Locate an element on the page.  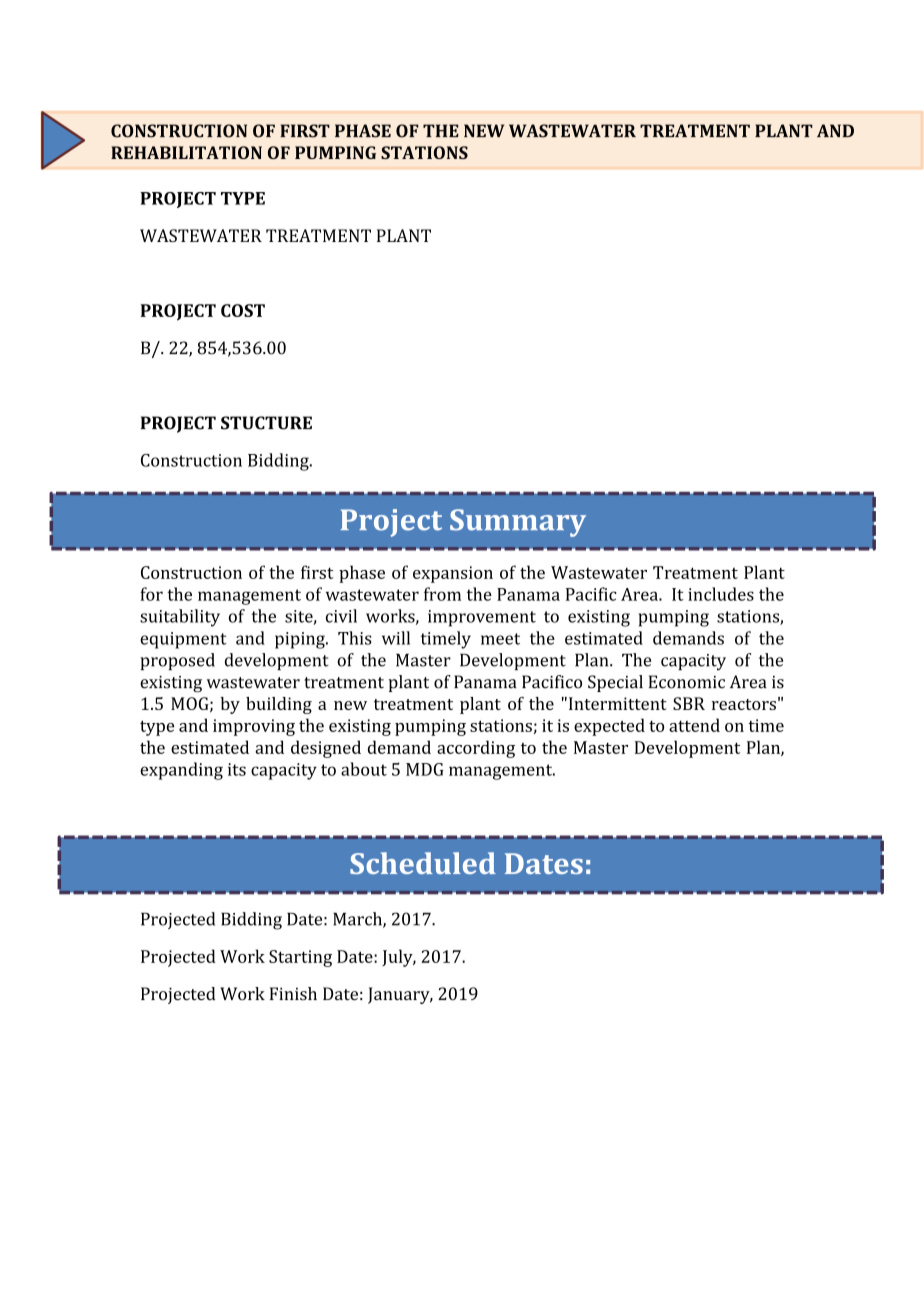
COST is located at coordinates (243, 310).
